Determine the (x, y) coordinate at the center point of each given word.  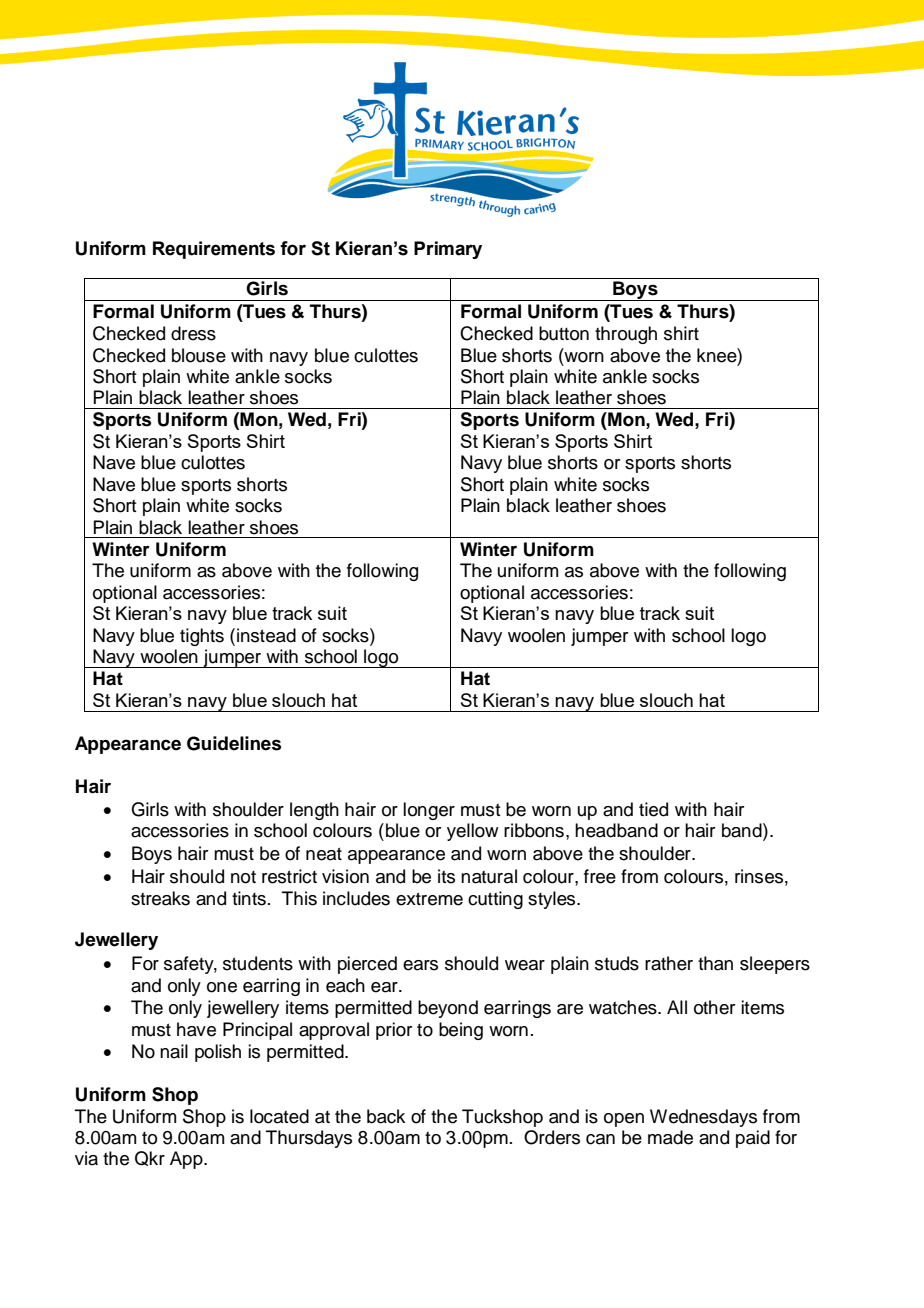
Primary (448, 250)
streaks (160, 898)
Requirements (214, 250)
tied (653, 809)
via (86, 1158)
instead (266, 635)
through (626, 335)
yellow (473, 832)
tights (202, 637)
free (600, 876)
